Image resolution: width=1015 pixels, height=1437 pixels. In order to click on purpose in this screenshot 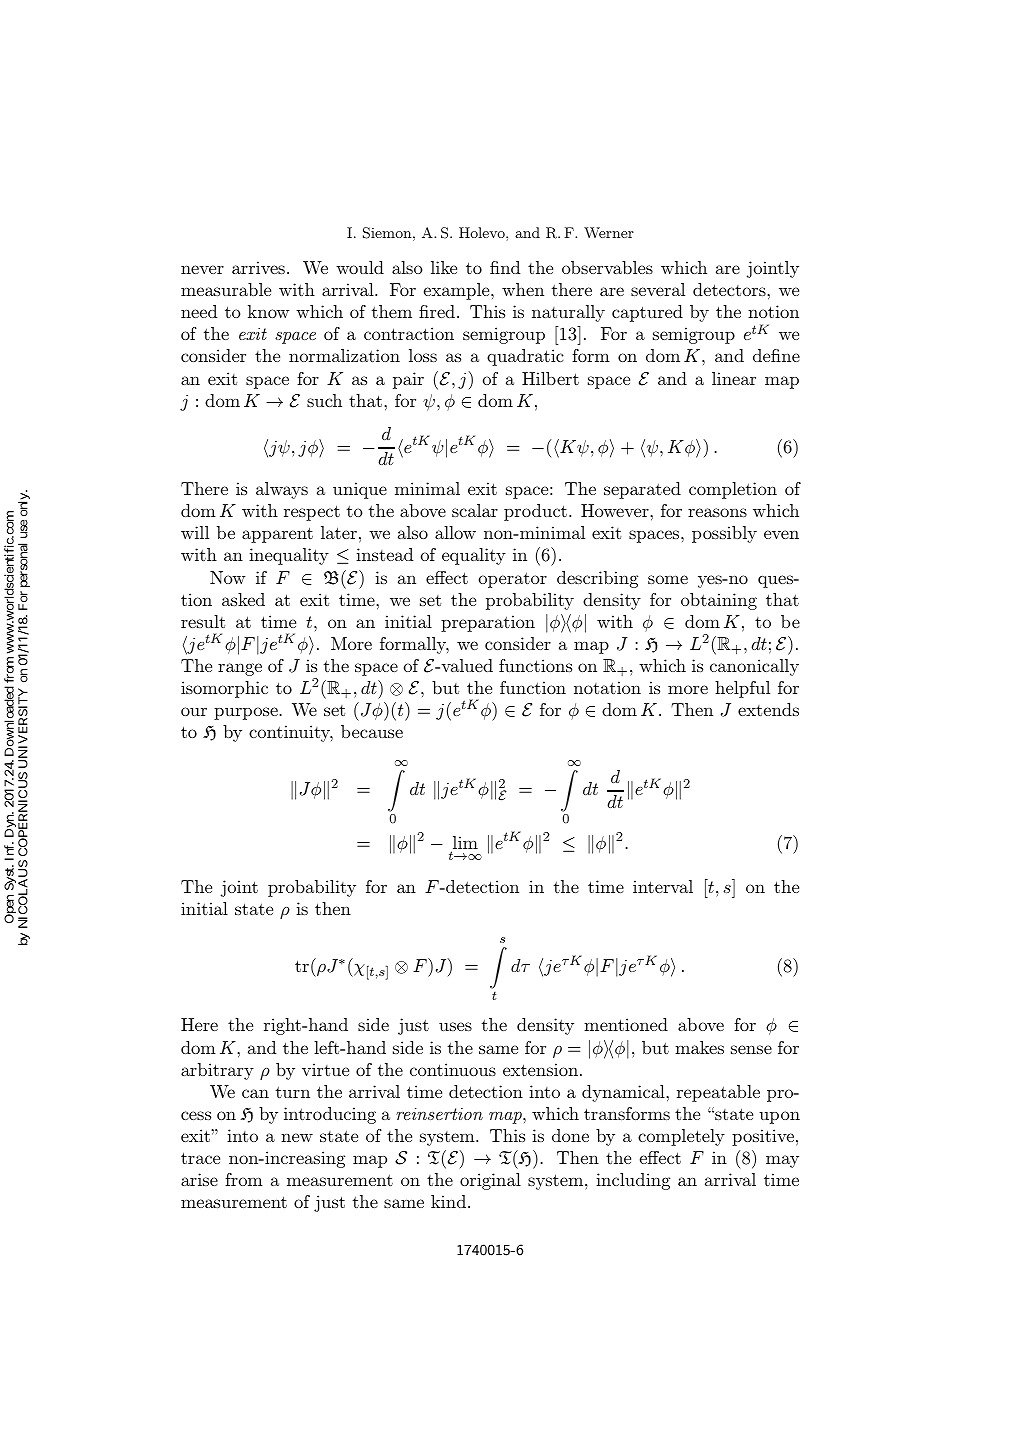, I will do `click(246, 713)`.
